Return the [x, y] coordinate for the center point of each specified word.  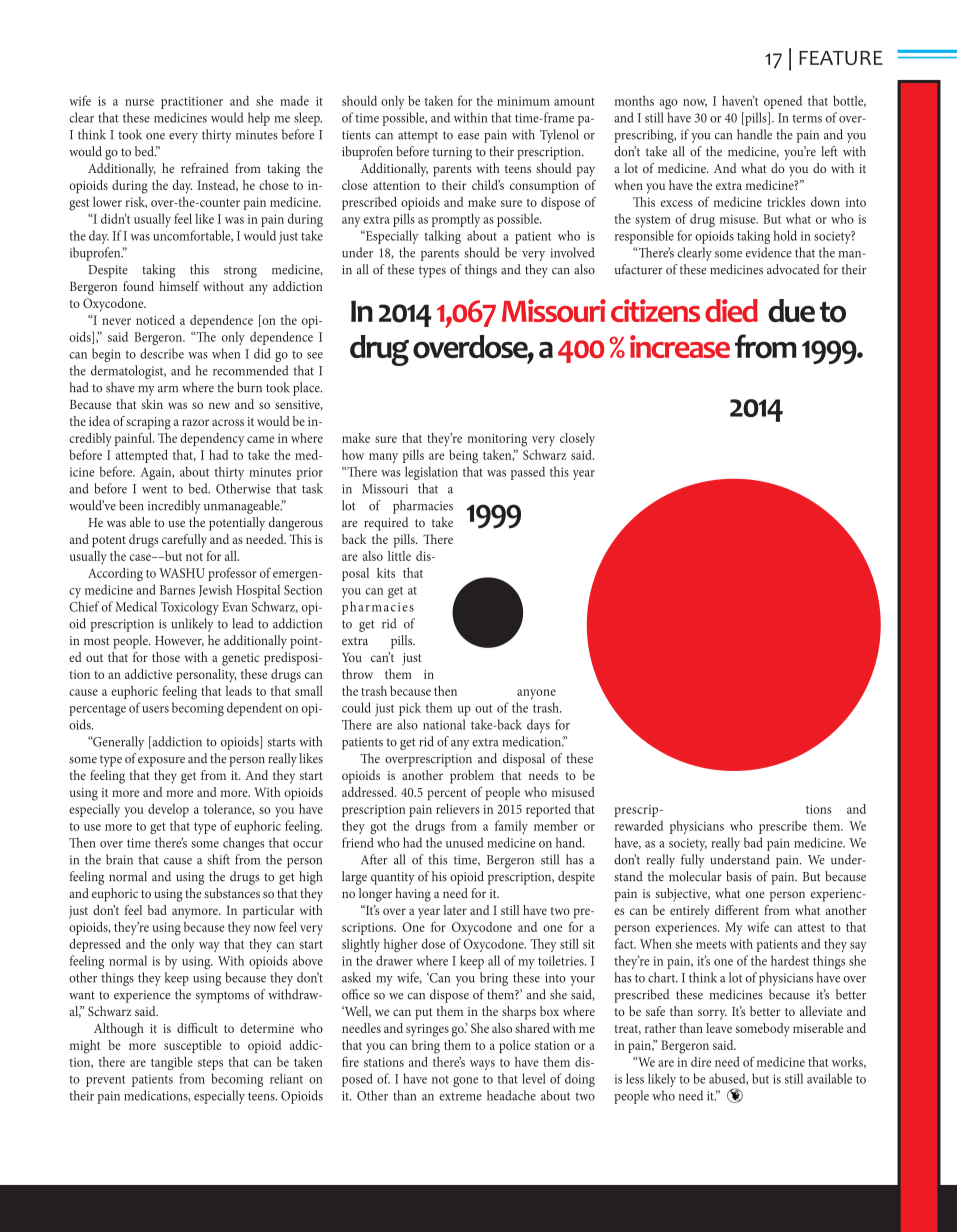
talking [442, 237]
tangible [172, 1063]
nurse [139, 102]
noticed [155, 320]
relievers [458, 809]
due [791, 310]
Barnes [177, 590]
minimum [523, 101]
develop [168, 810]
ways [482, 1065]
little [399, 556]
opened [783, 102]
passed [528, 473]
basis [739, 876]
